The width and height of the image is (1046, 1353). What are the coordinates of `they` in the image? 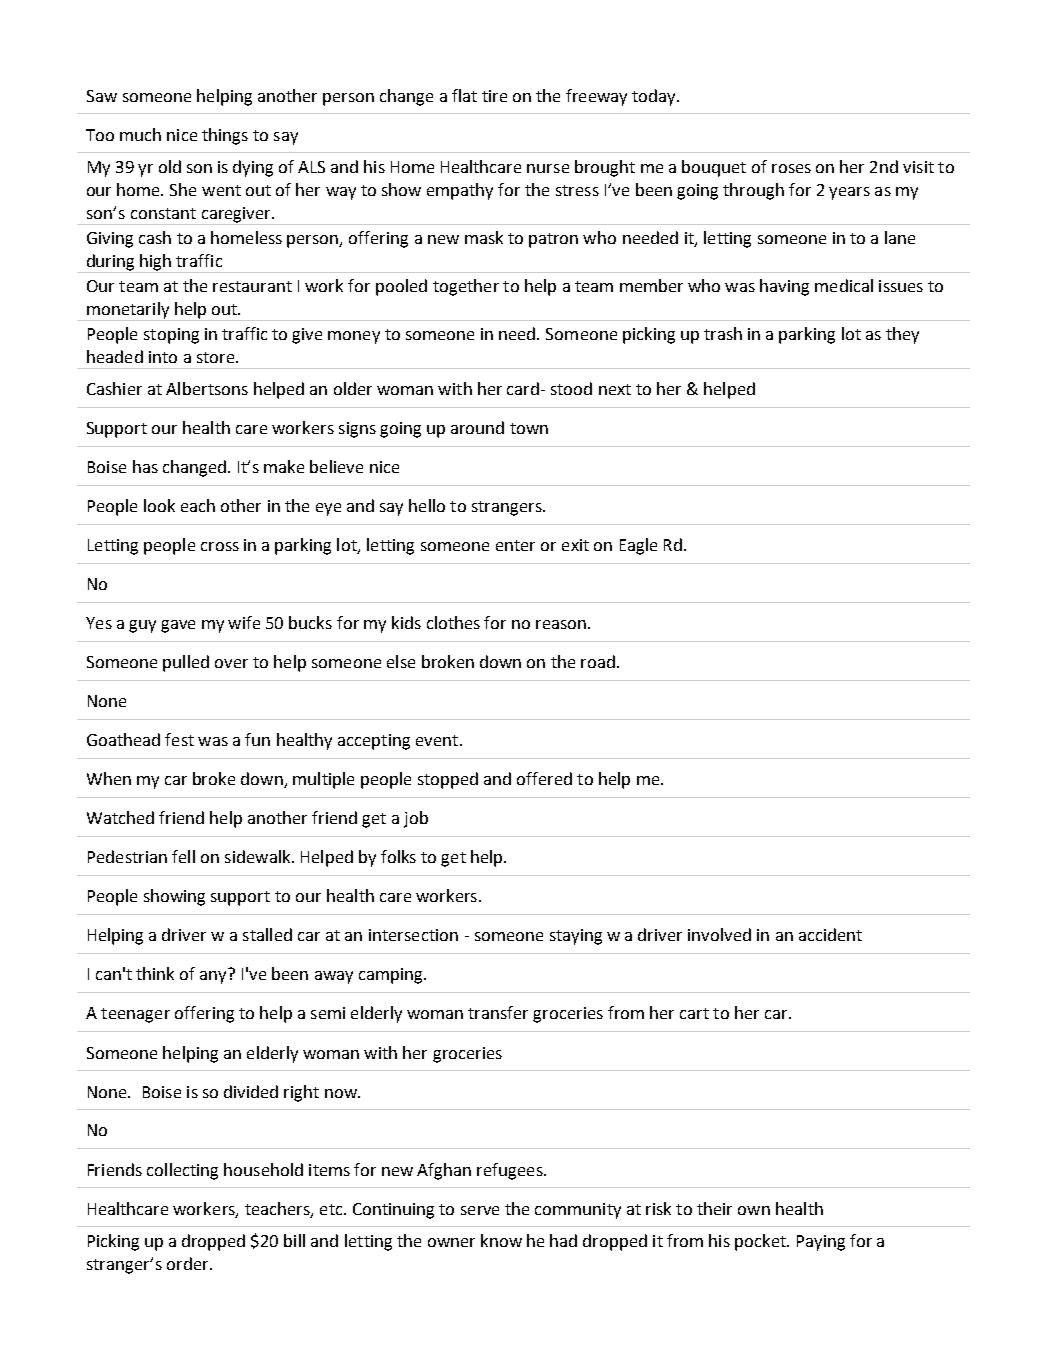 It's located at (902, 335).
